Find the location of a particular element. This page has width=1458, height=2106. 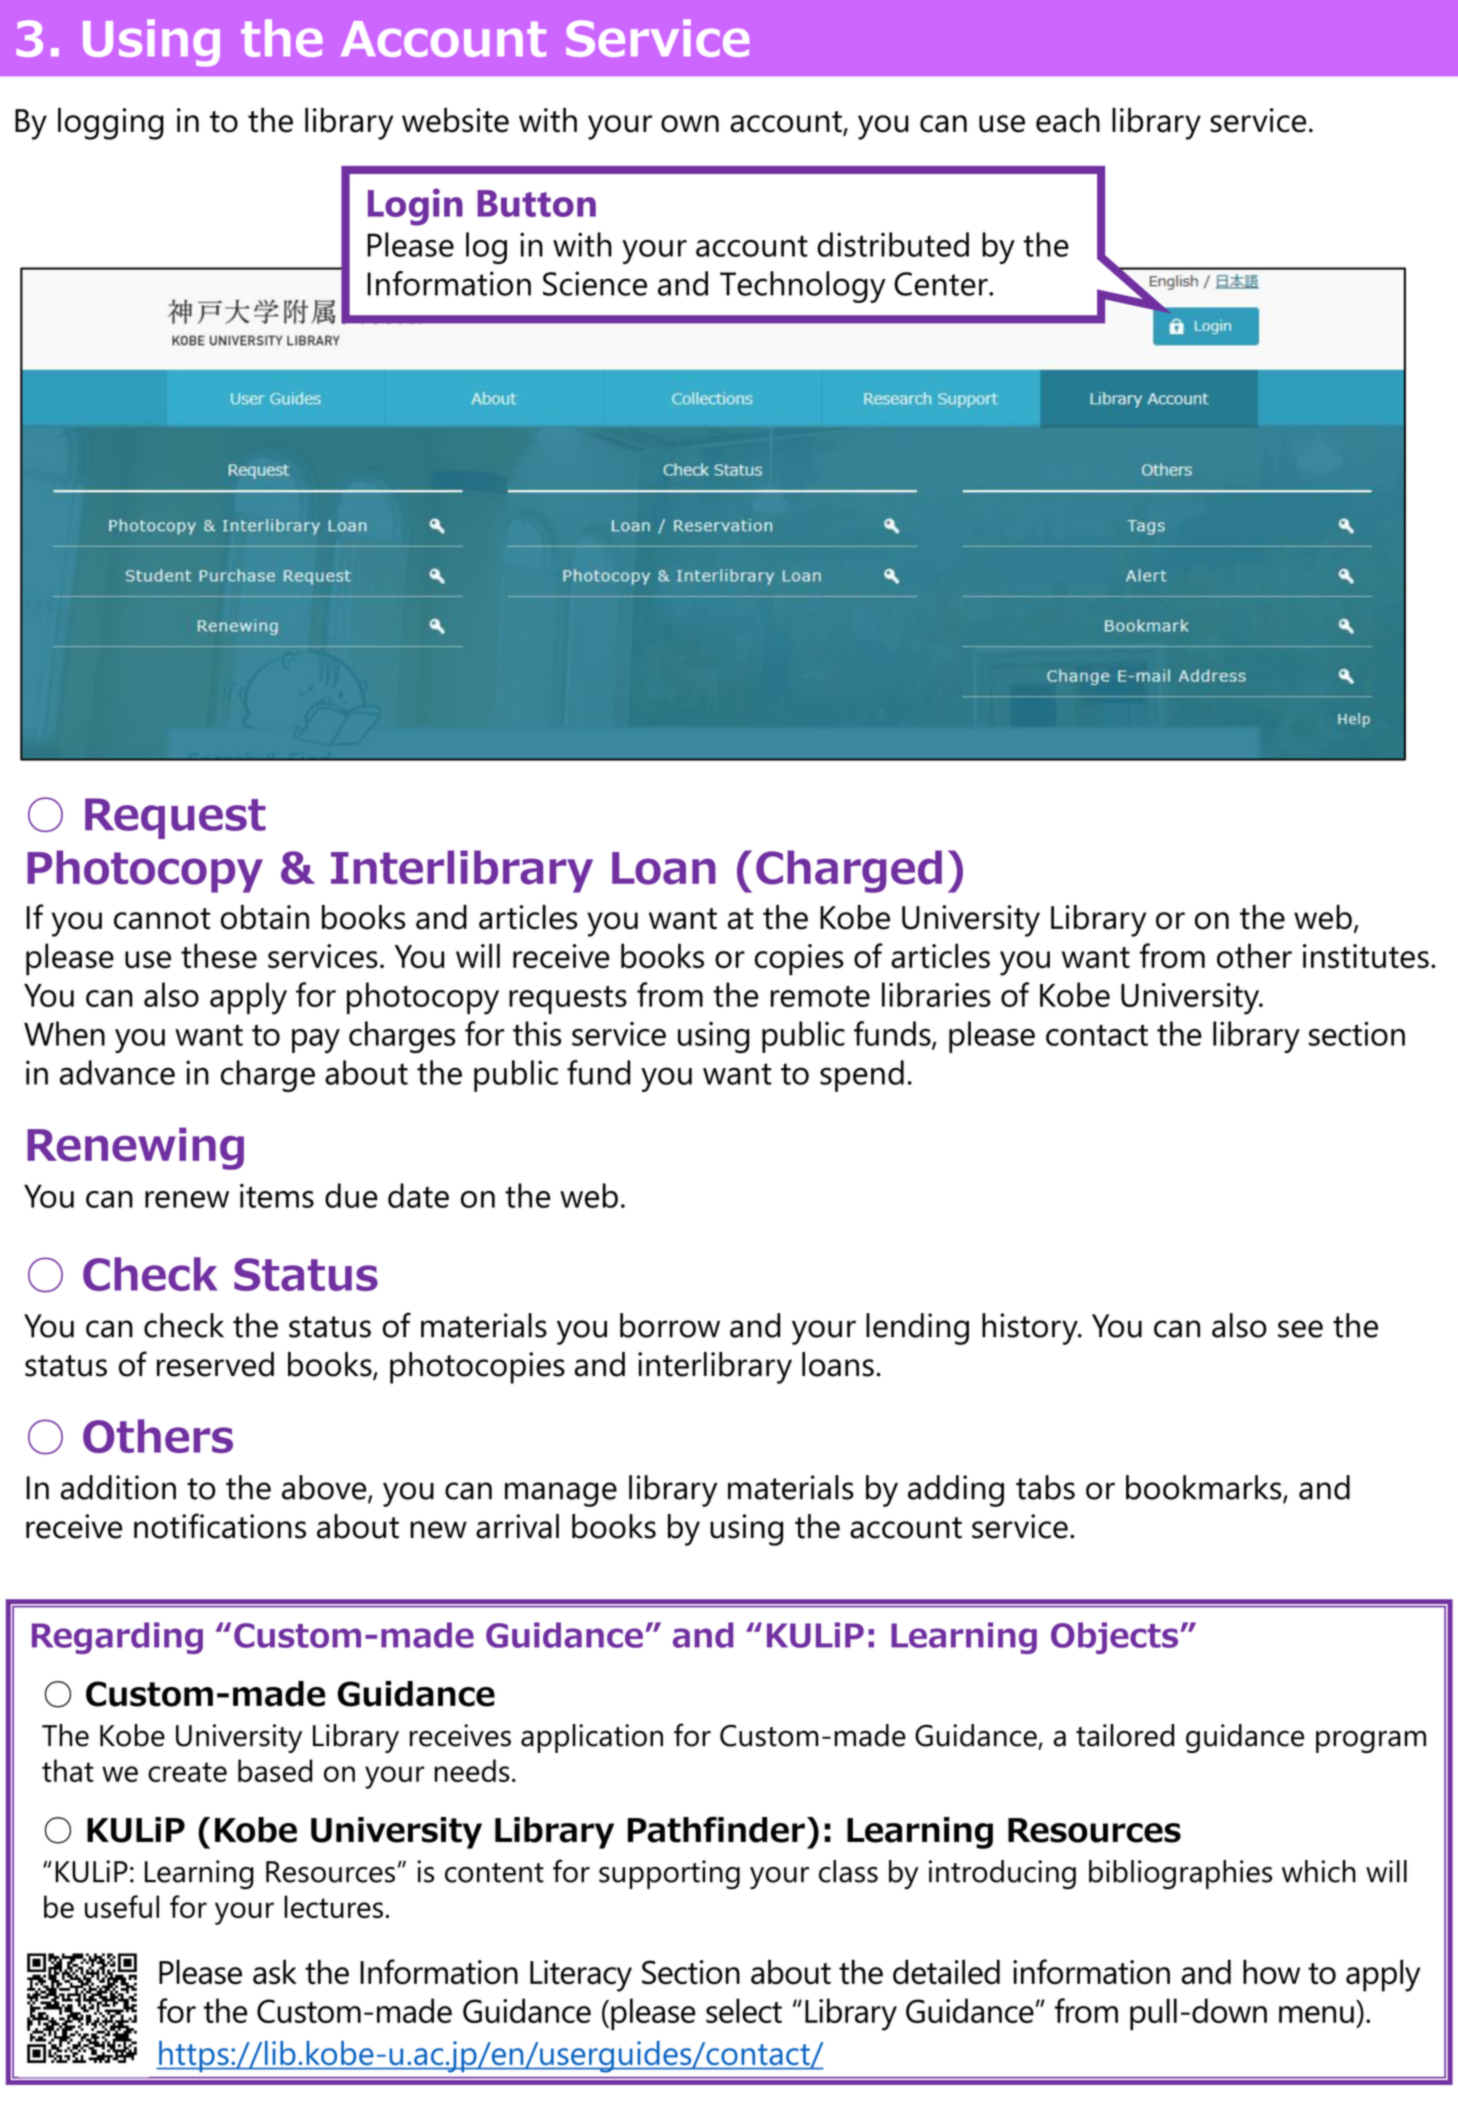

institutes is located at coordinates (1366, 956).
